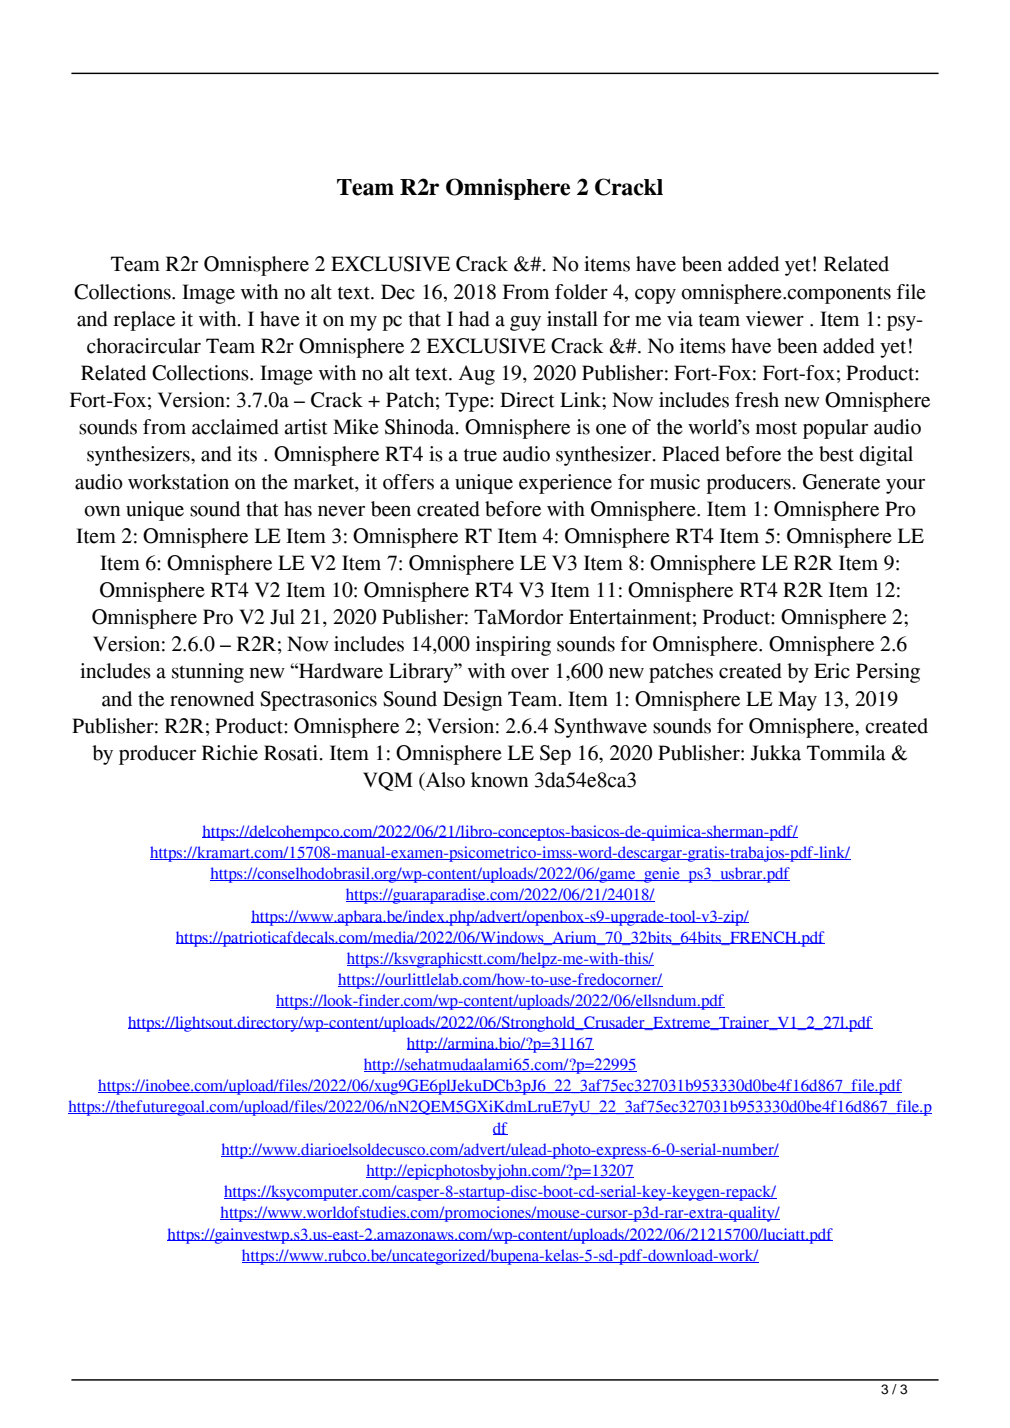  I want to click on Richie, so click(230, 753).
